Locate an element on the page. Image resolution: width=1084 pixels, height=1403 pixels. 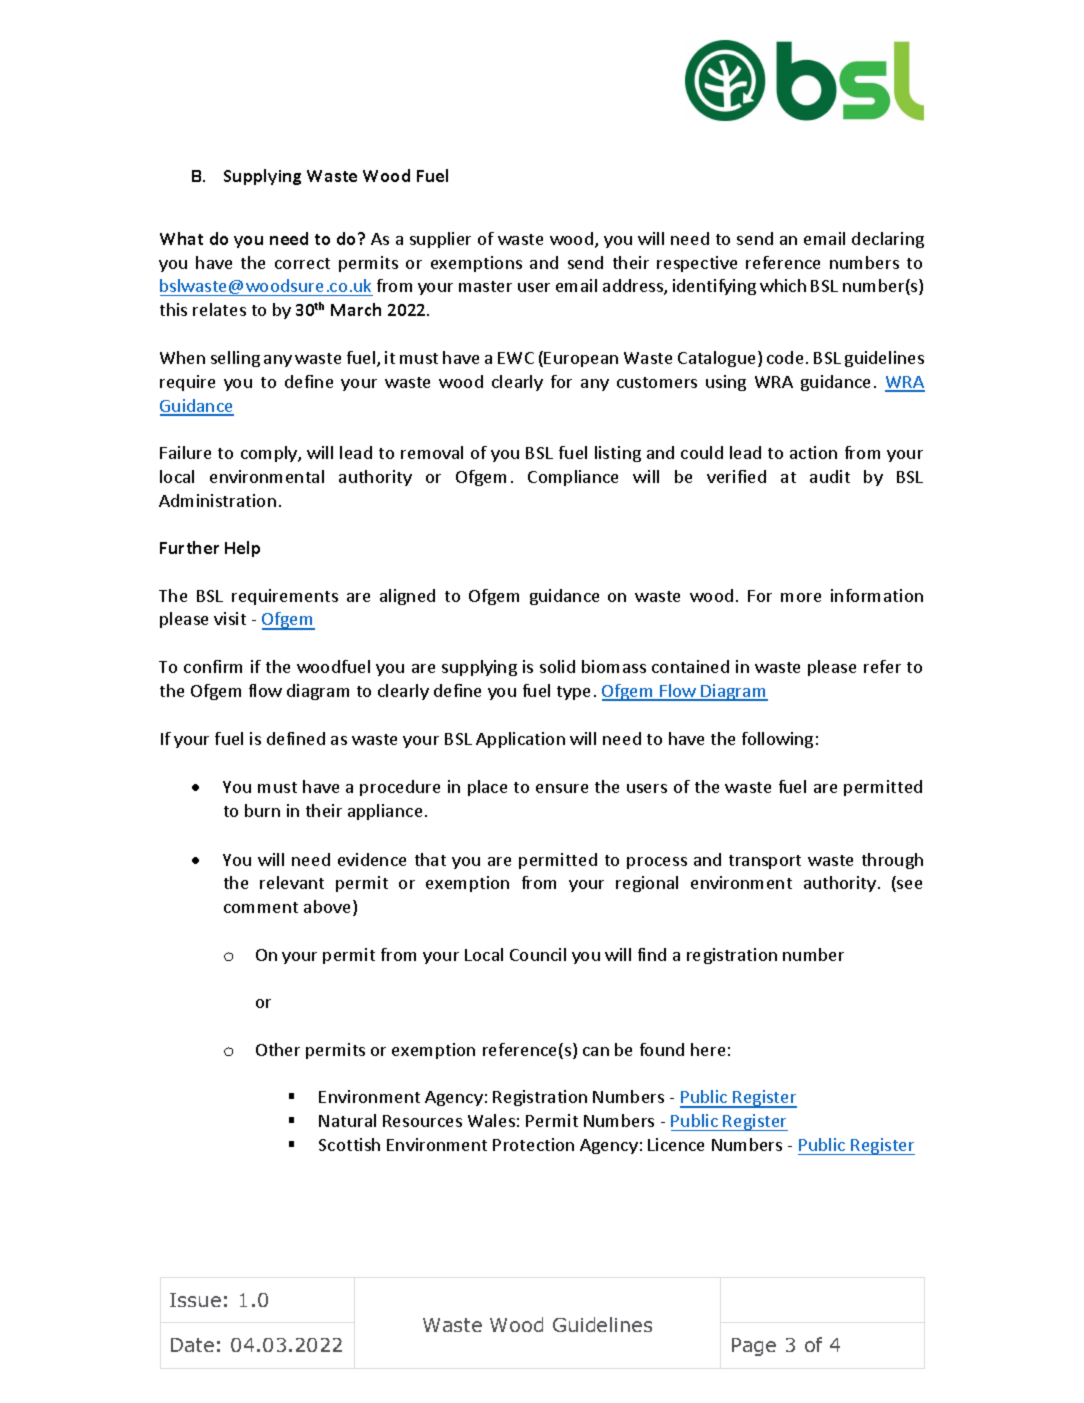
confirm is located at coordinates (213, 666).
